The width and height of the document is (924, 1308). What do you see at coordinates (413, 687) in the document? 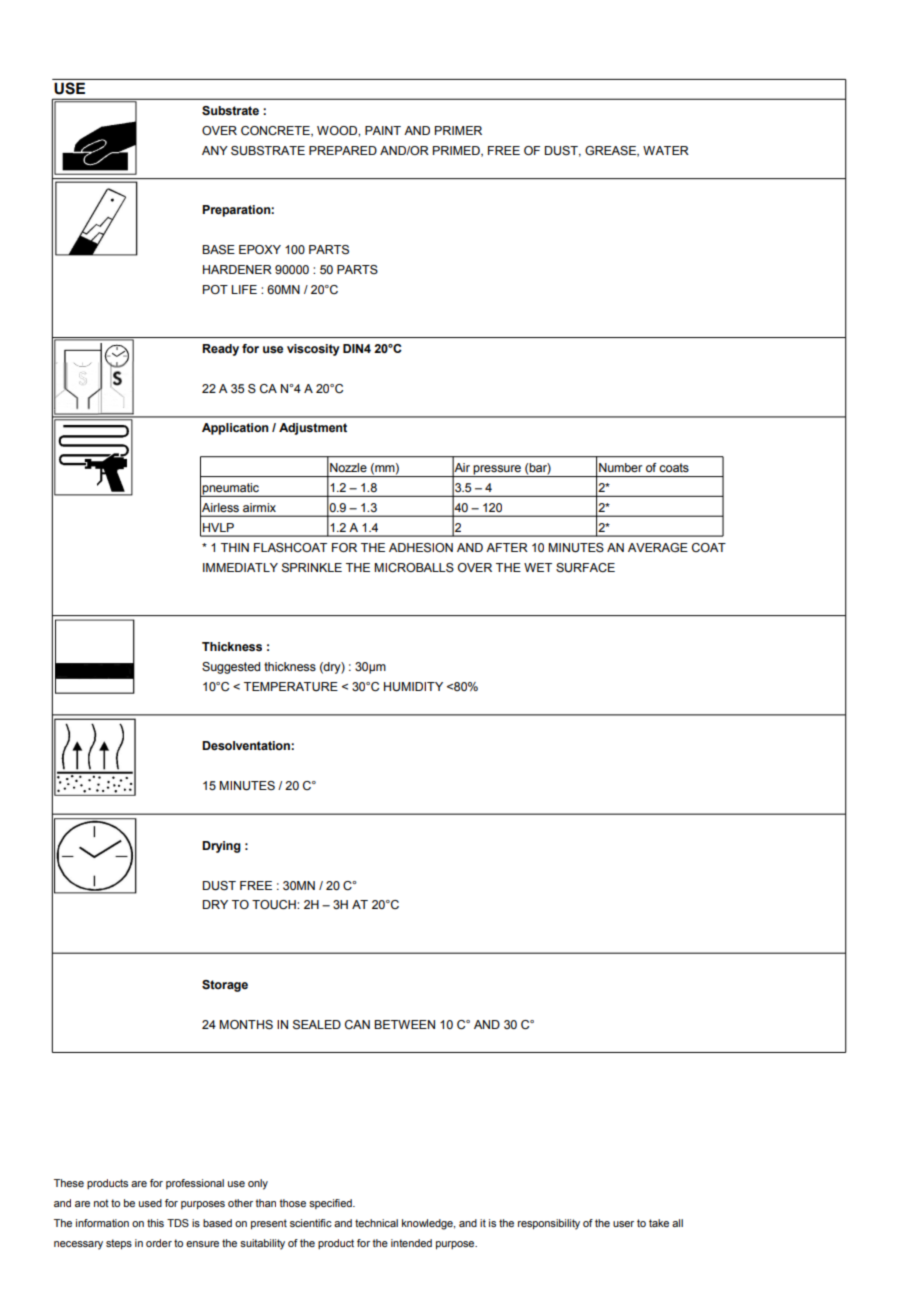
I see `HUMIDITY` at bounding box center [413, 687].
